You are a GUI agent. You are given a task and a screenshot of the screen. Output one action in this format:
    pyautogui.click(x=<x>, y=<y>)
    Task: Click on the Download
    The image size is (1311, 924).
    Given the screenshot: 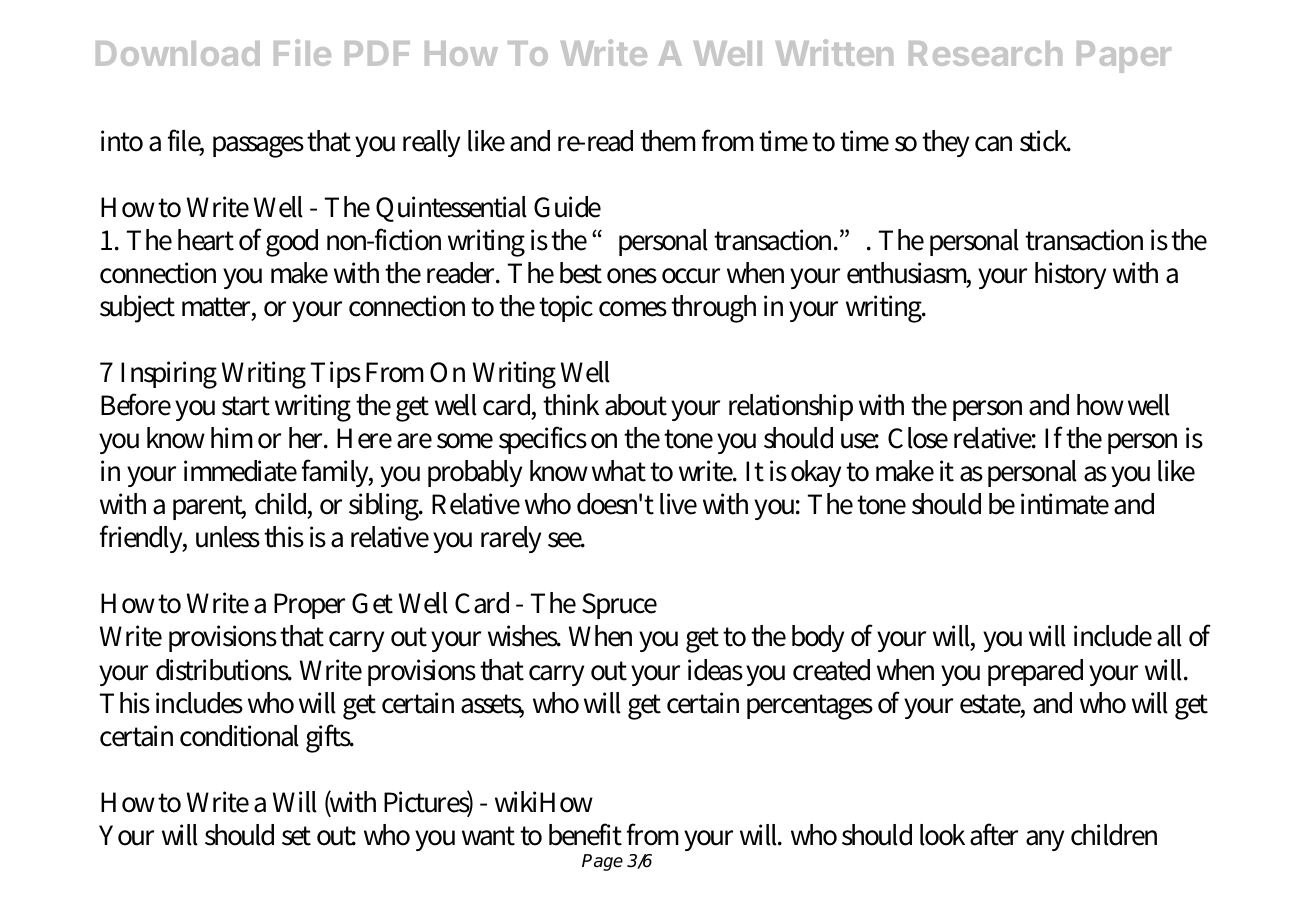 What is the action you would take?
    pyautogui.click(x=178, y=53)
